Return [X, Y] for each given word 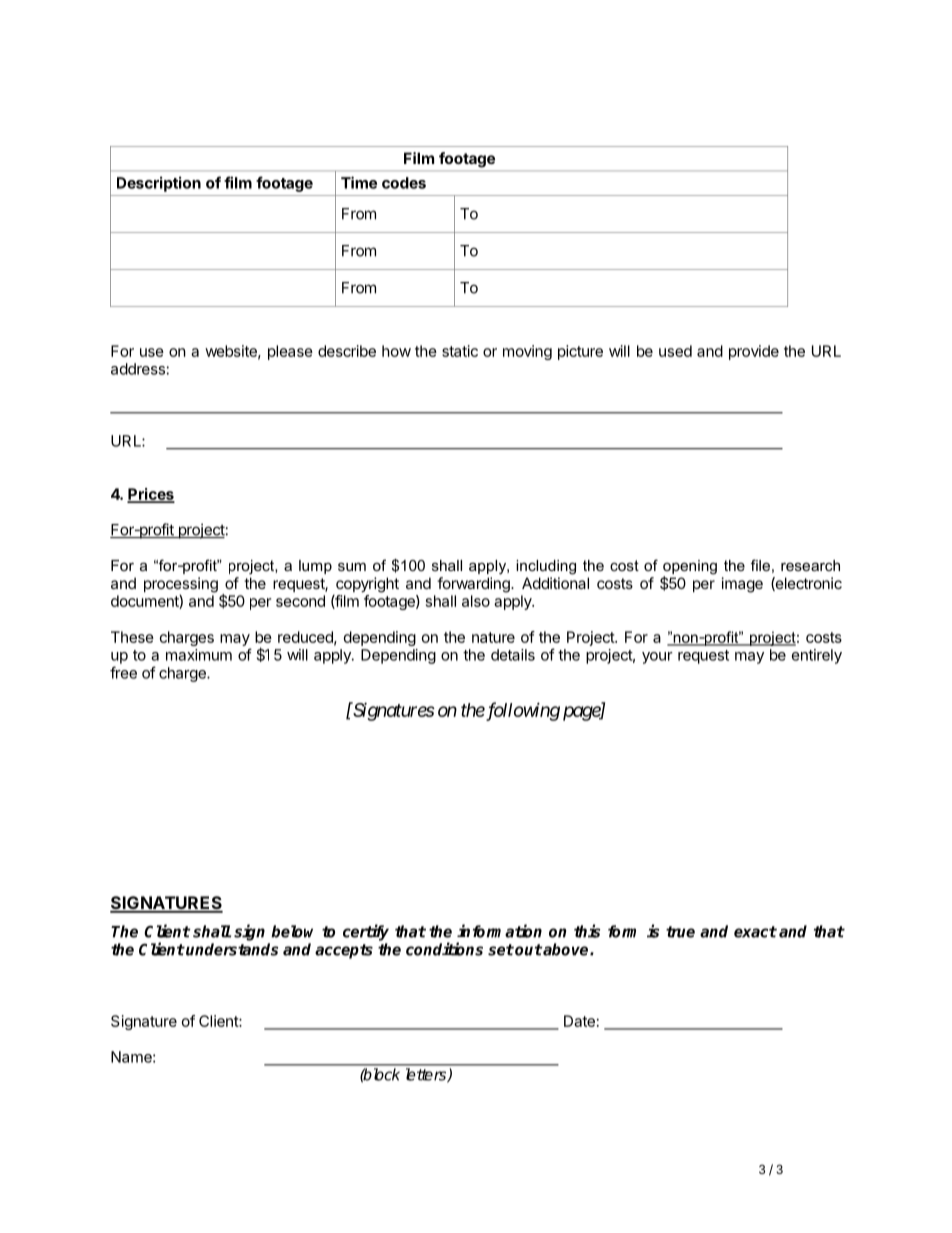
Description [159, 184]
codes [404, 183]
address [138, 369]
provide [754, 352]
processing [181, 585]
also [476, 601]
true [680, 932]
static [460, 351]
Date [579, 1021]
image [742, 585]
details [513, 655]
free [123, 672]
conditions [444, 949]
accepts [344, 951]
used [675, 351]
